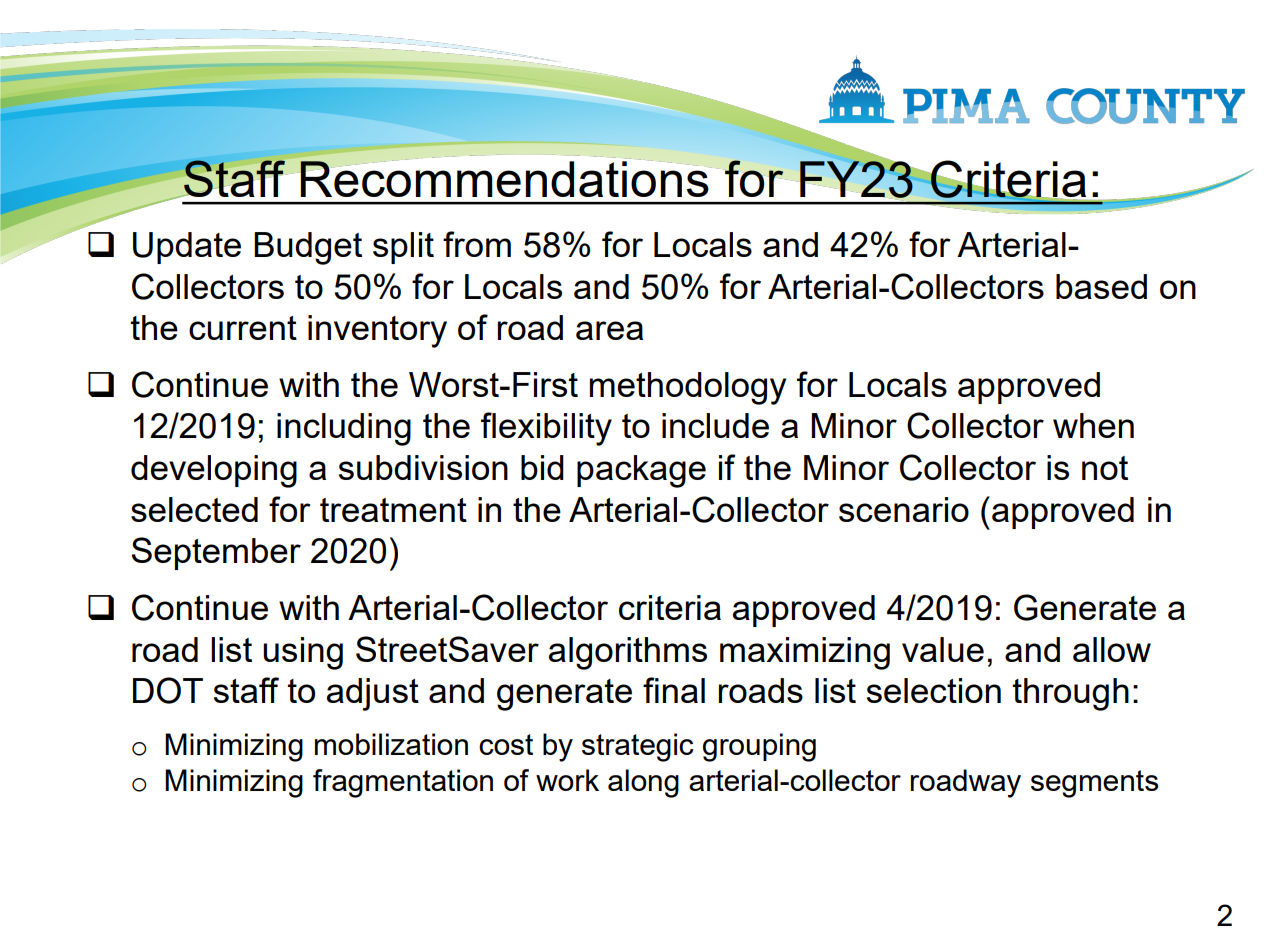 The image size is (1270, 952). Describe the element at coordinates (1101, 286) in the document. I see `based` at that location.
